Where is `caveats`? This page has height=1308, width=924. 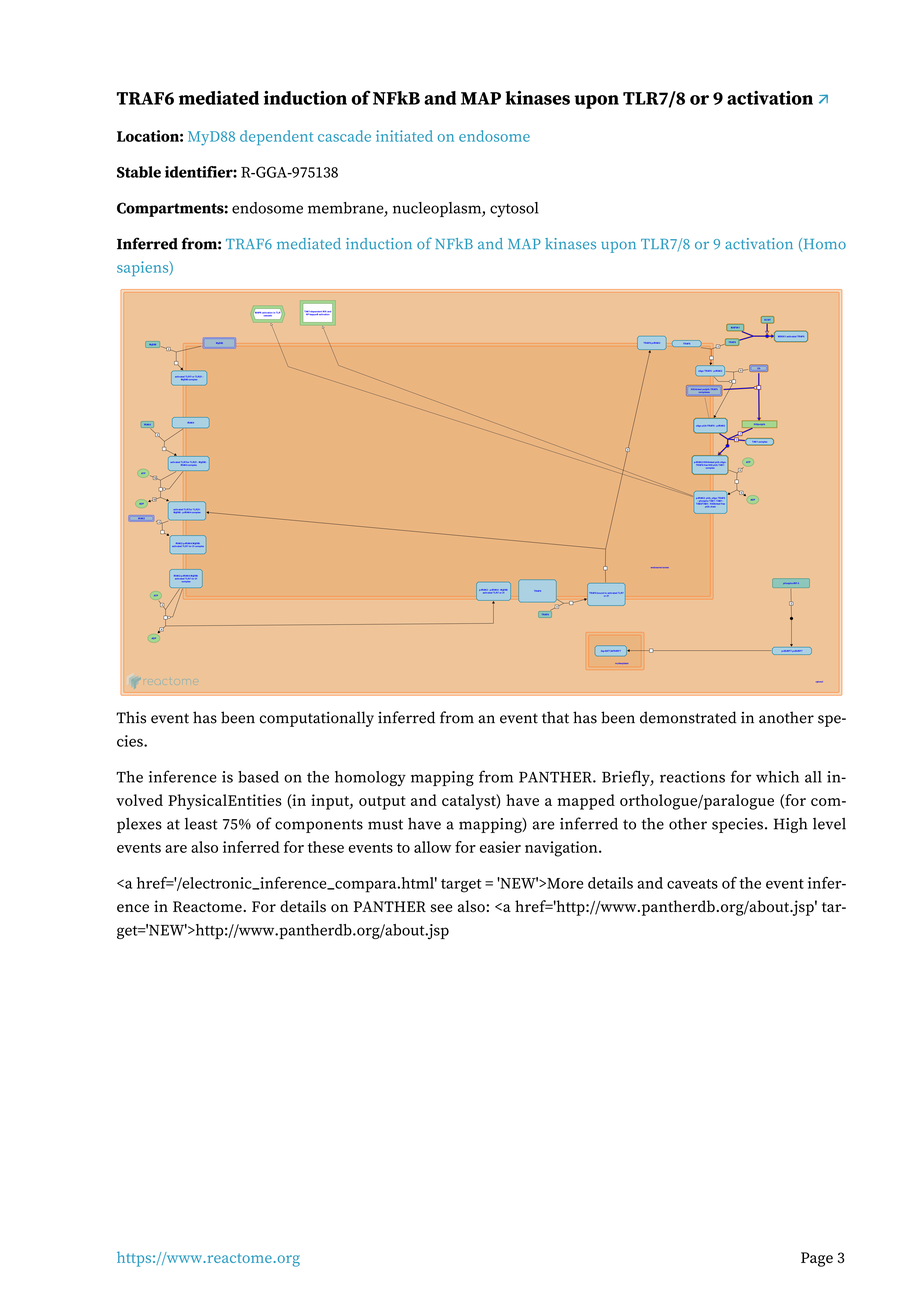
caveats is located at coordinates (692, 884).
